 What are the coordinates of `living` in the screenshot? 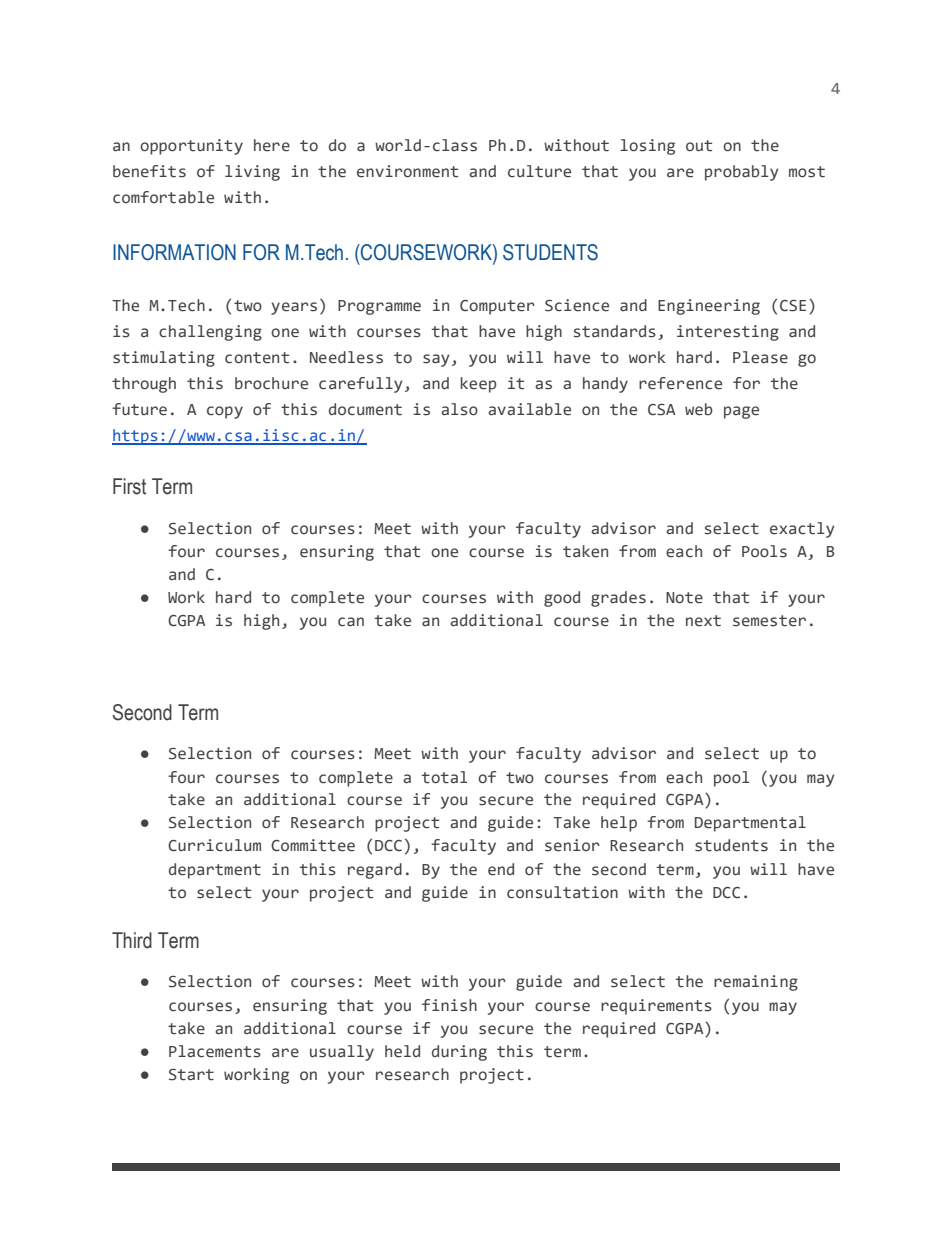 It's located at (252, 173).
